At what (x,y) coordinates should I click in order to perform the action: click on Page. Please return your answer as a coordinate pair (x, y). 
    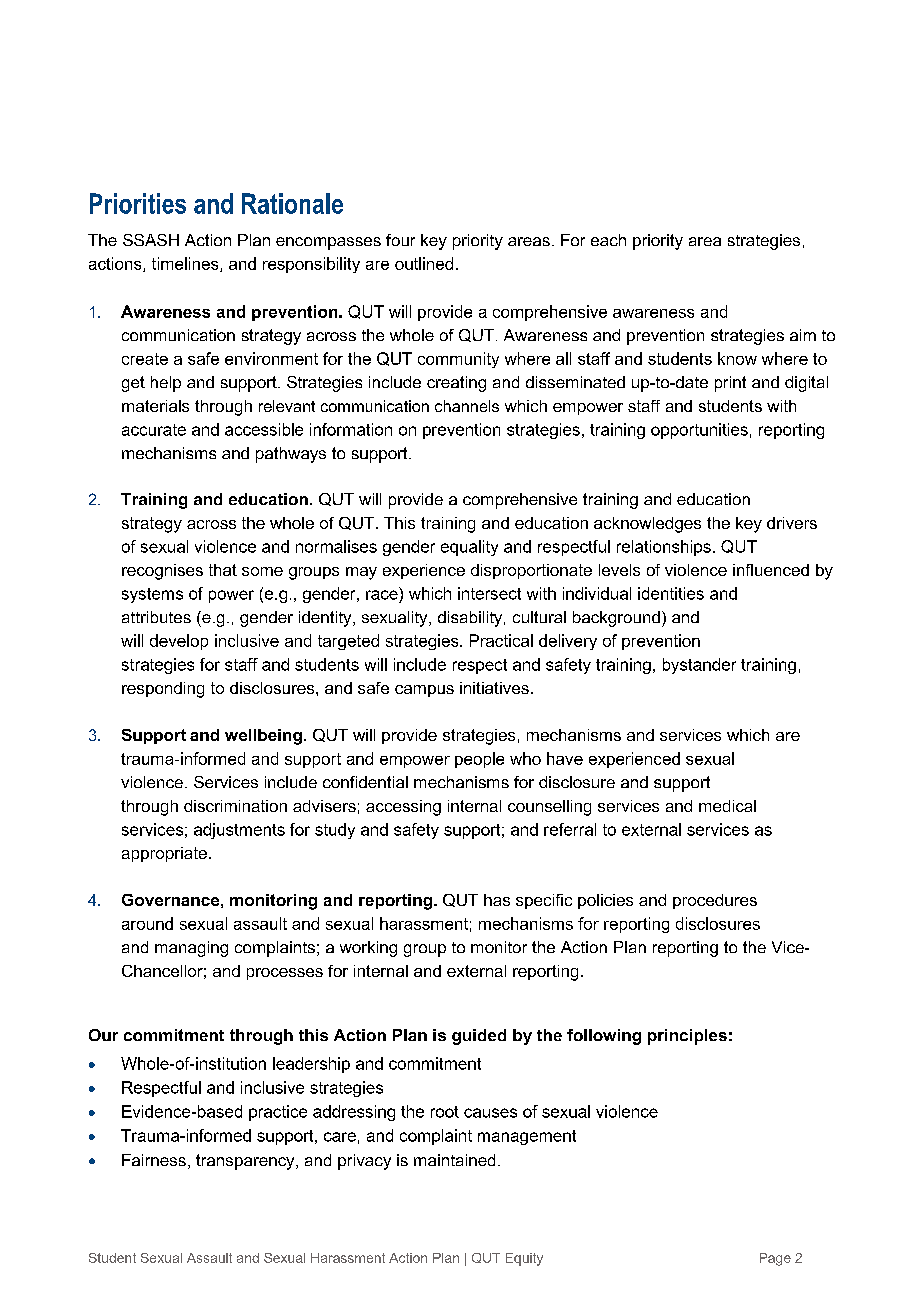
    Looking at the image, I should click on (775, 1259).
